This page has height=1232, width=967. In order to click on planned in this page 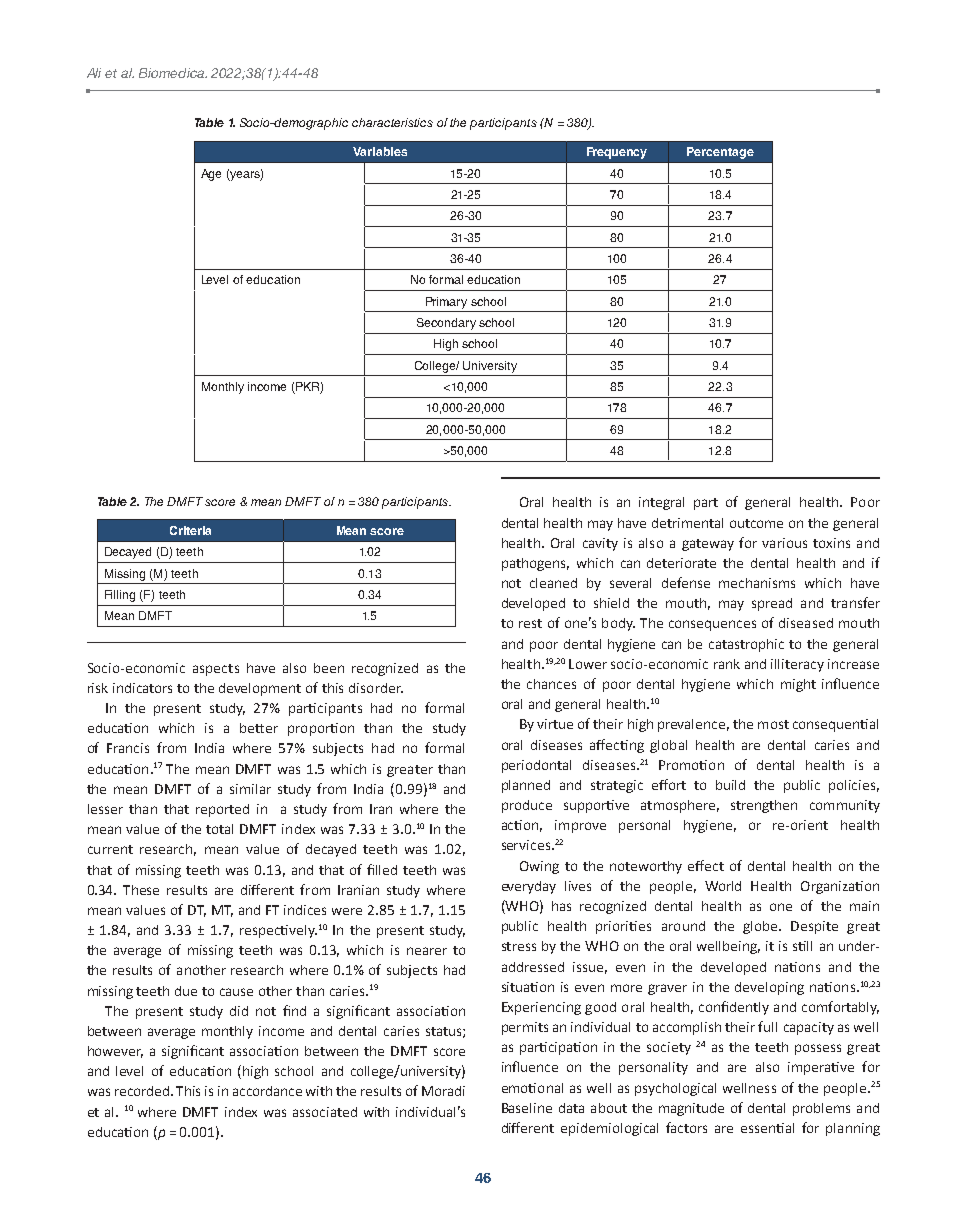, I will do `click(526, 786)`.
